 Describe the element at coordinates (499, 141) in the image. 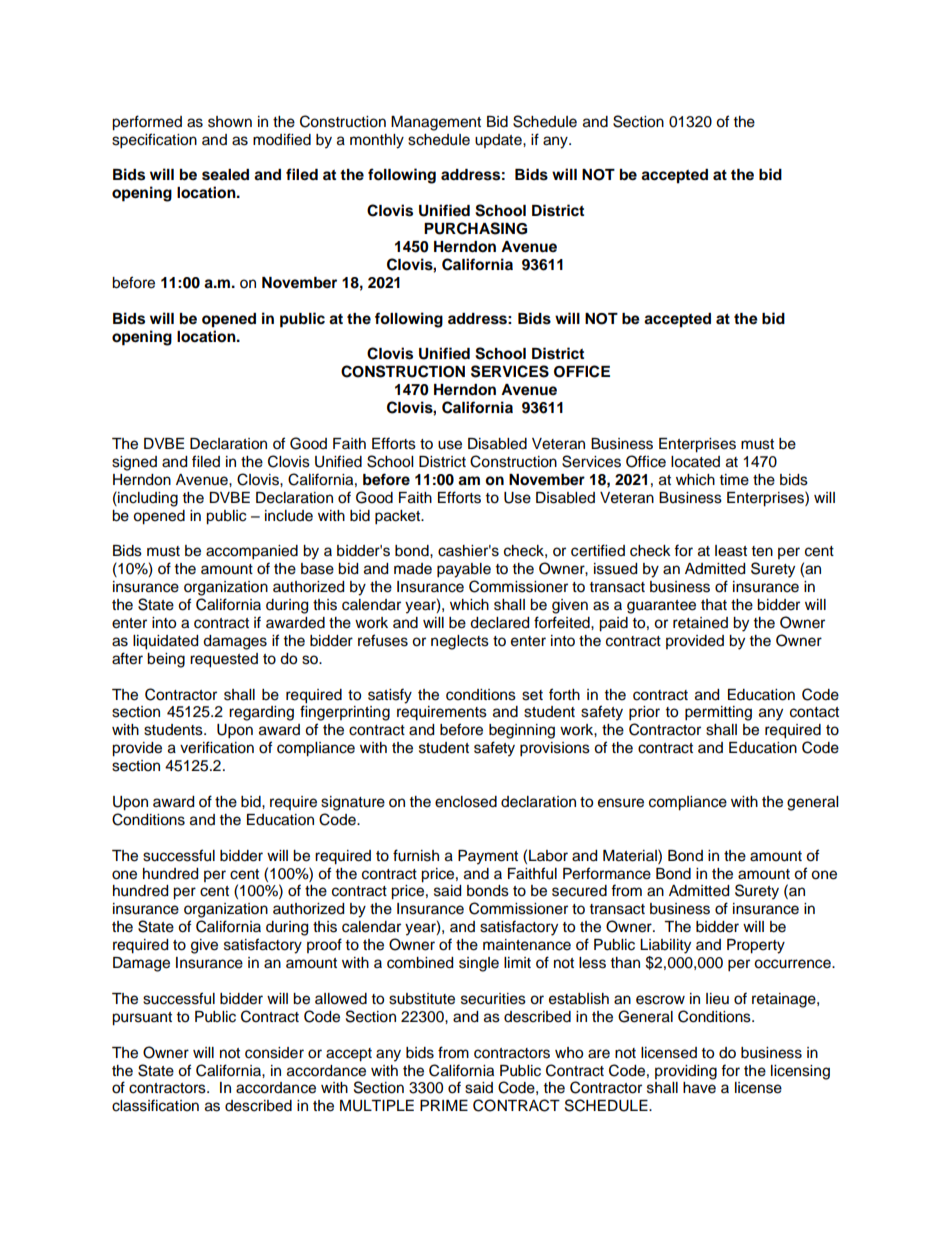

I see `update` at that location.
